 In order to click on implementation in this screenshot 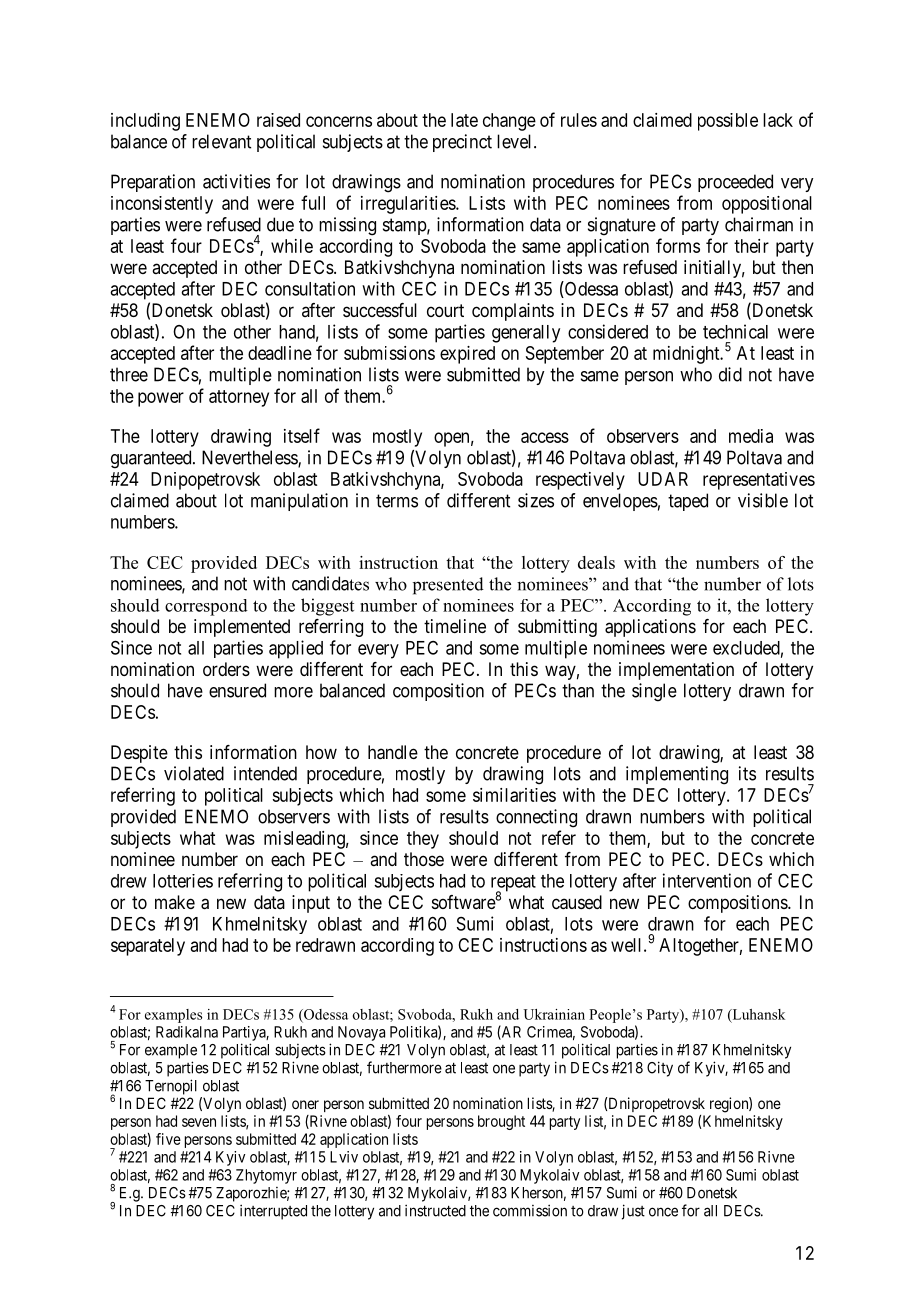, I will do `click(676, 671)`.
